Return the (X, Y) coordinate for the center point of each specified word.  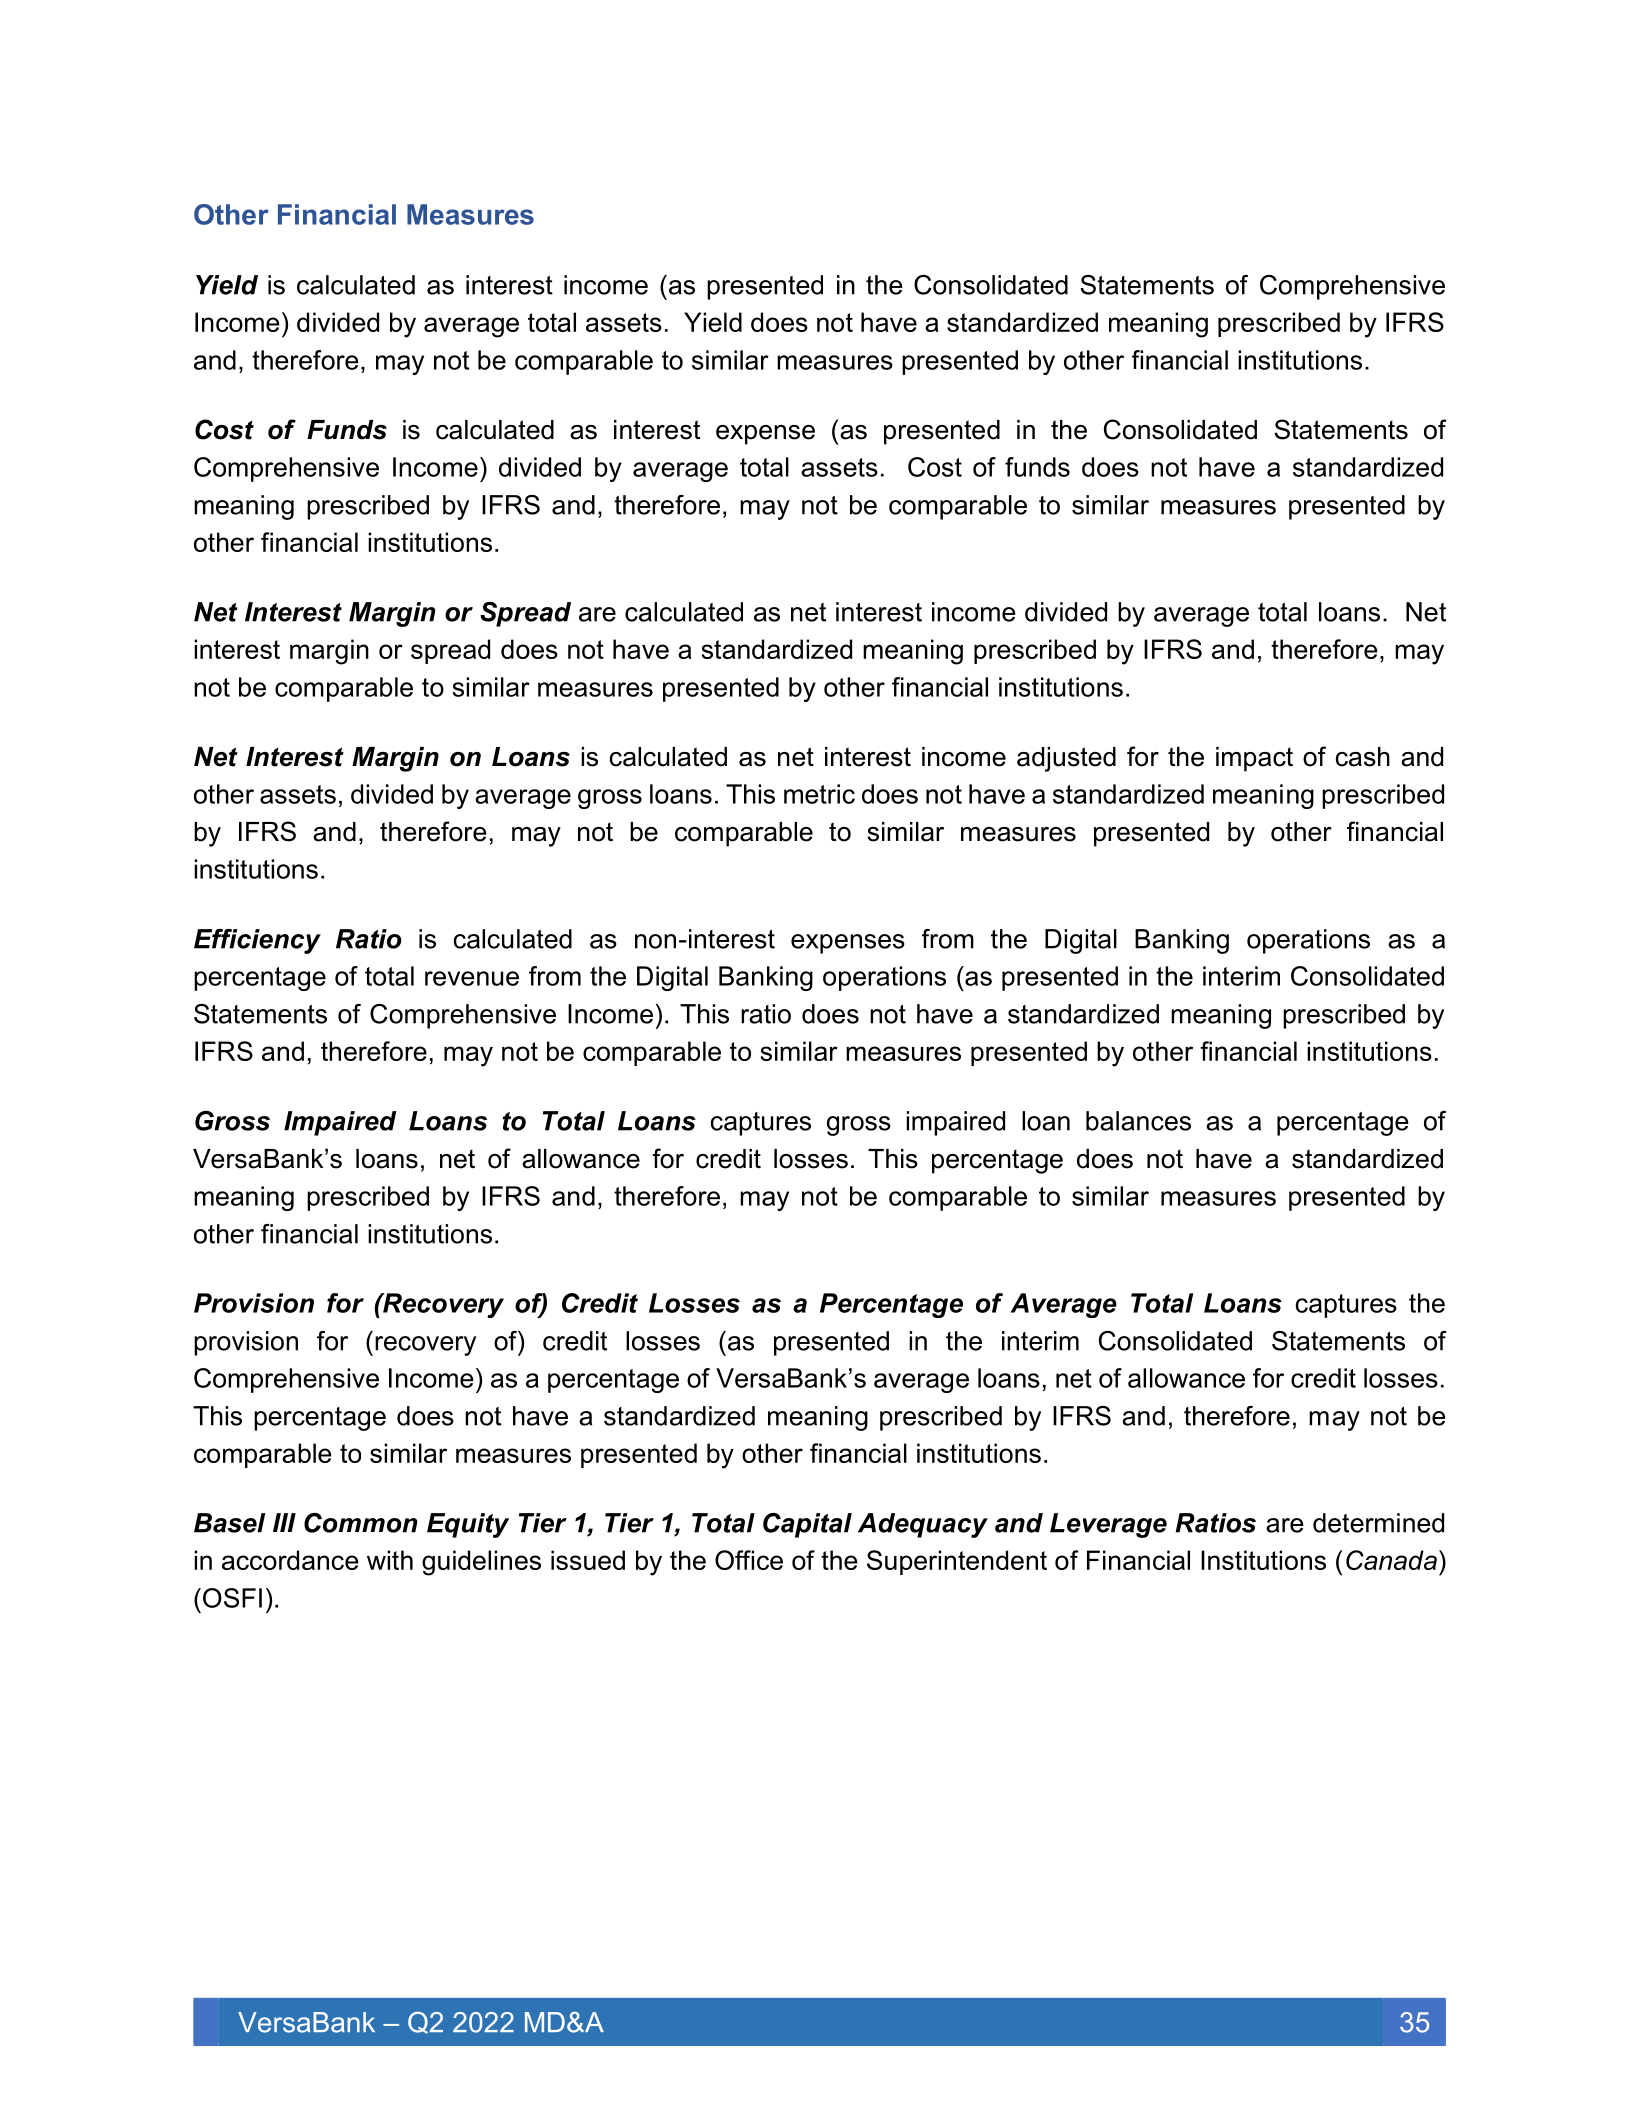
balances (1138, 1121)
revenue (472, 978)
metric (819, 794)
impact (1254, 759)
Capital (807, 1525)
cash (1363, 757)
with (390, 1560)
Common (361, 1523)
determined (1378, 1523)
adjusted (1066, 759)
